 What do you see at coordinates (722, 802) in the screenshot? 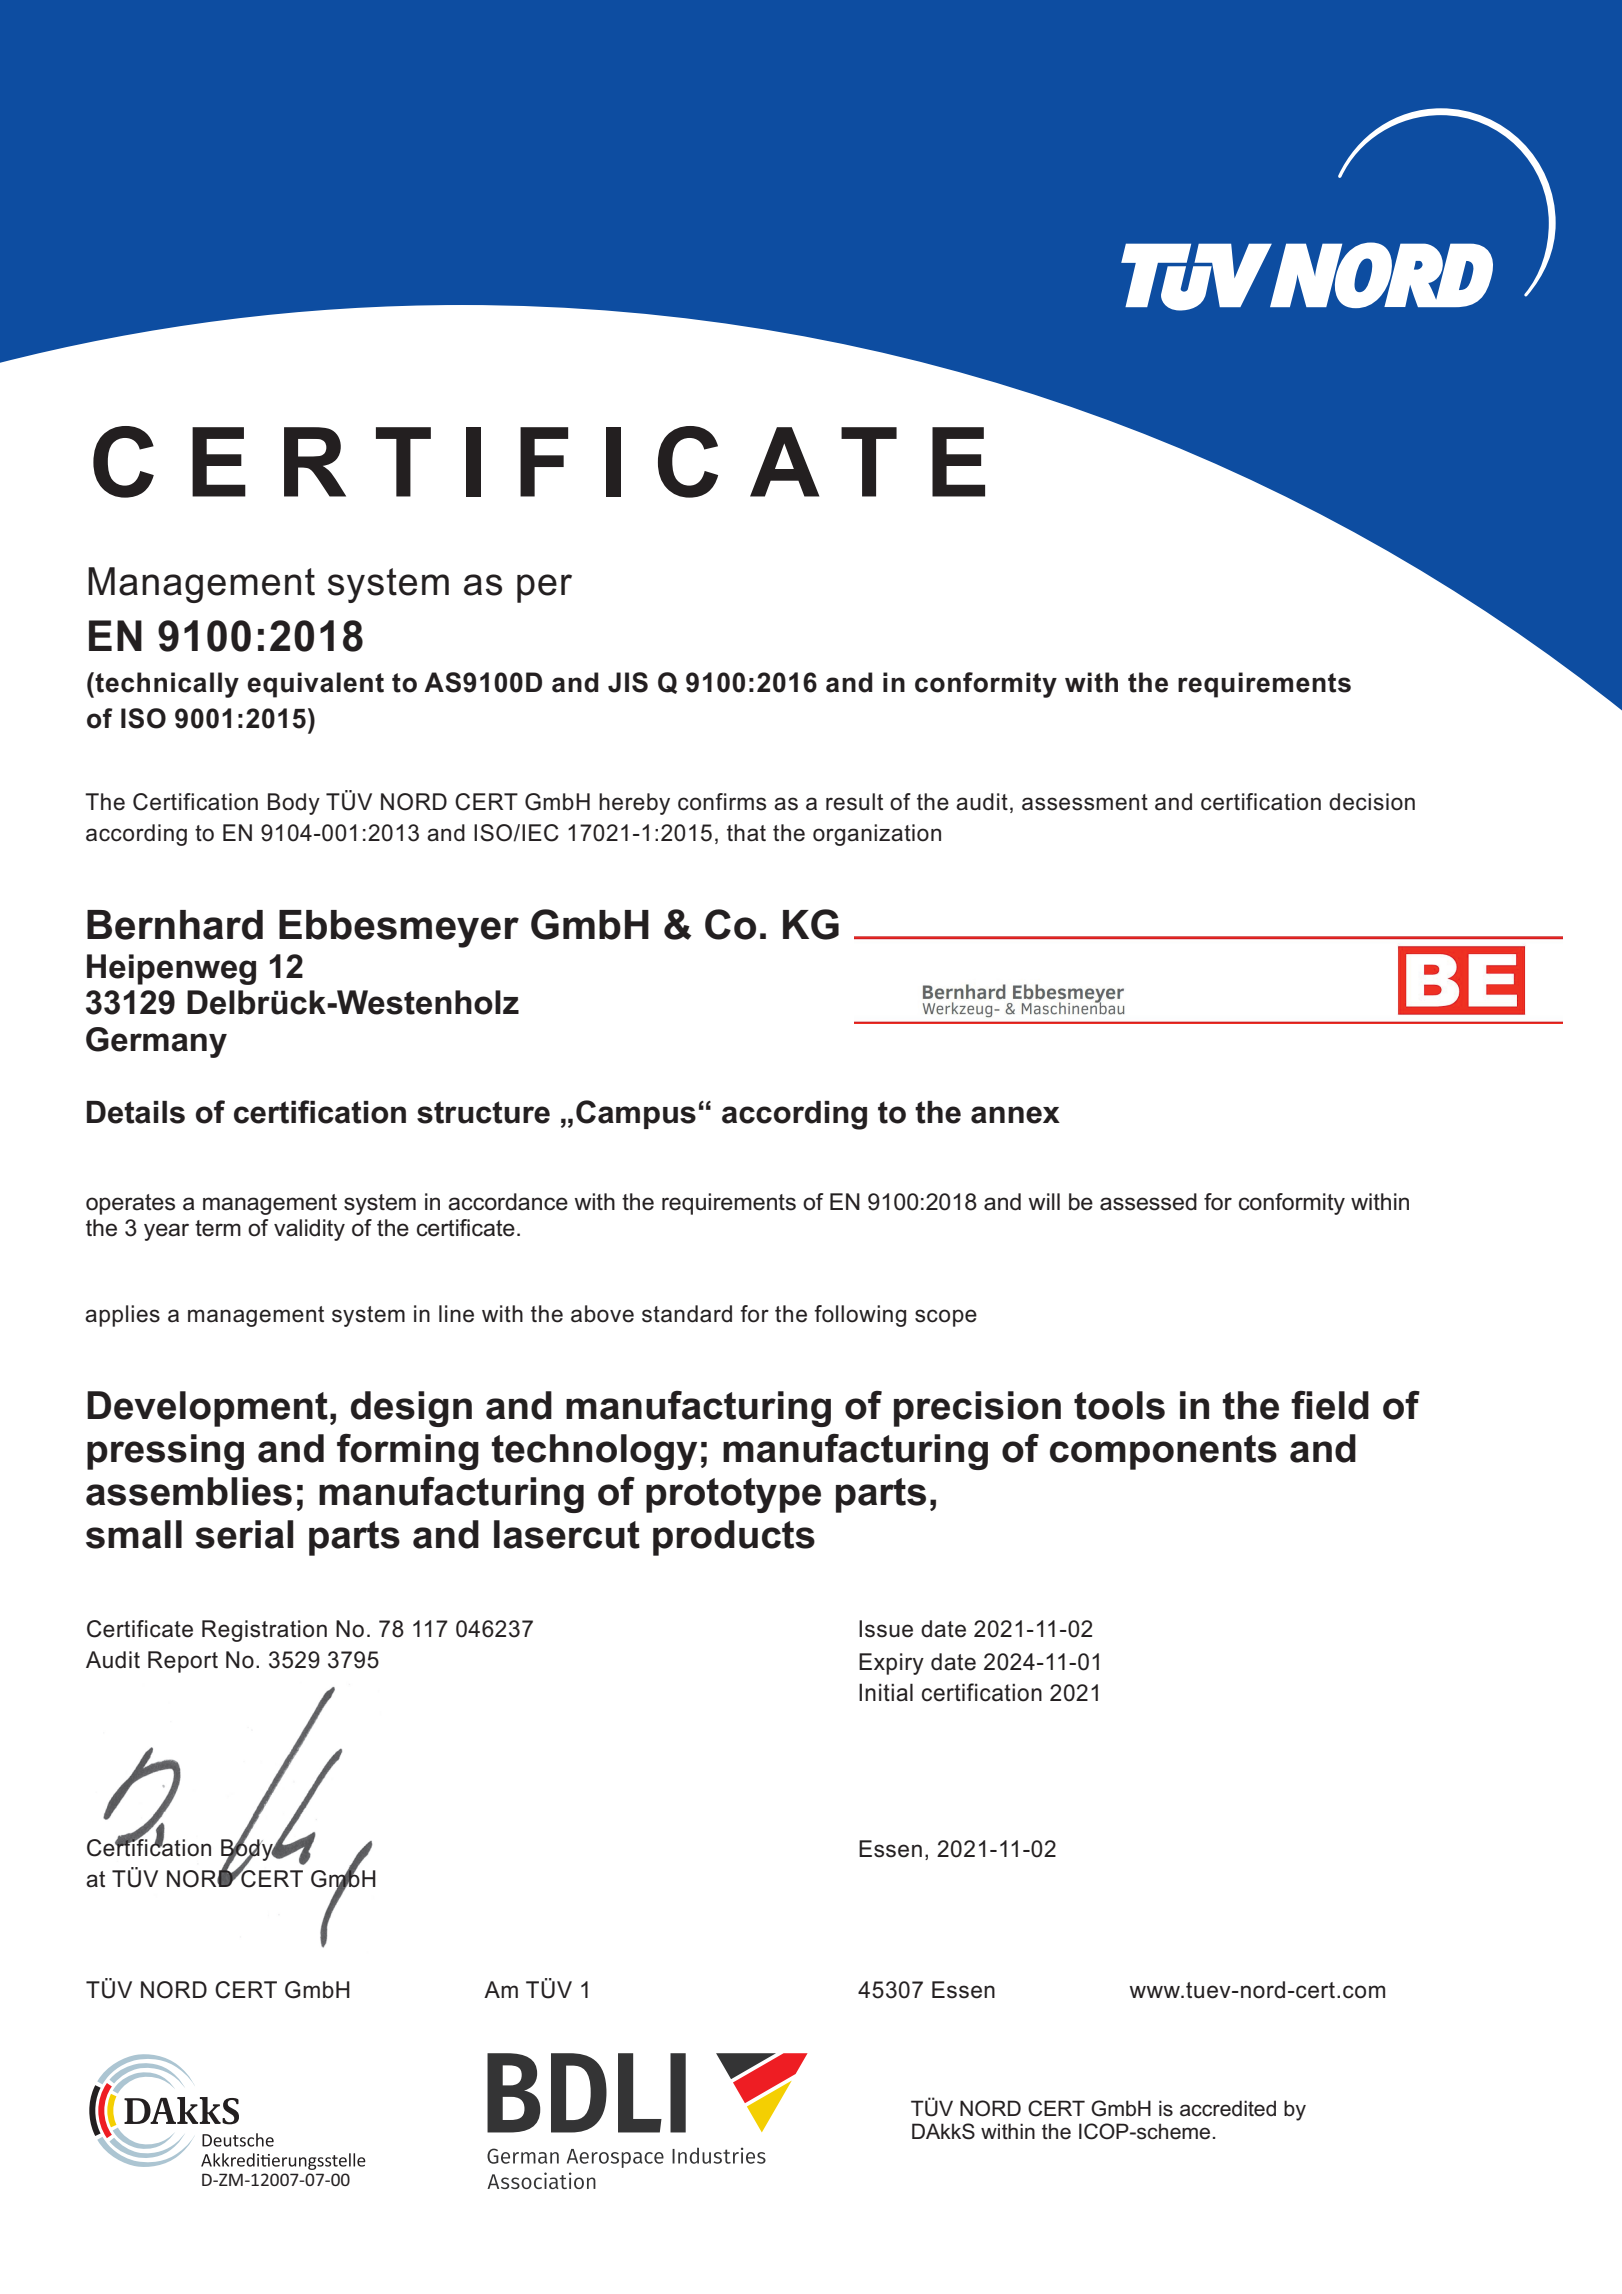
I see `confirms` at bounding box center [722, 802].
